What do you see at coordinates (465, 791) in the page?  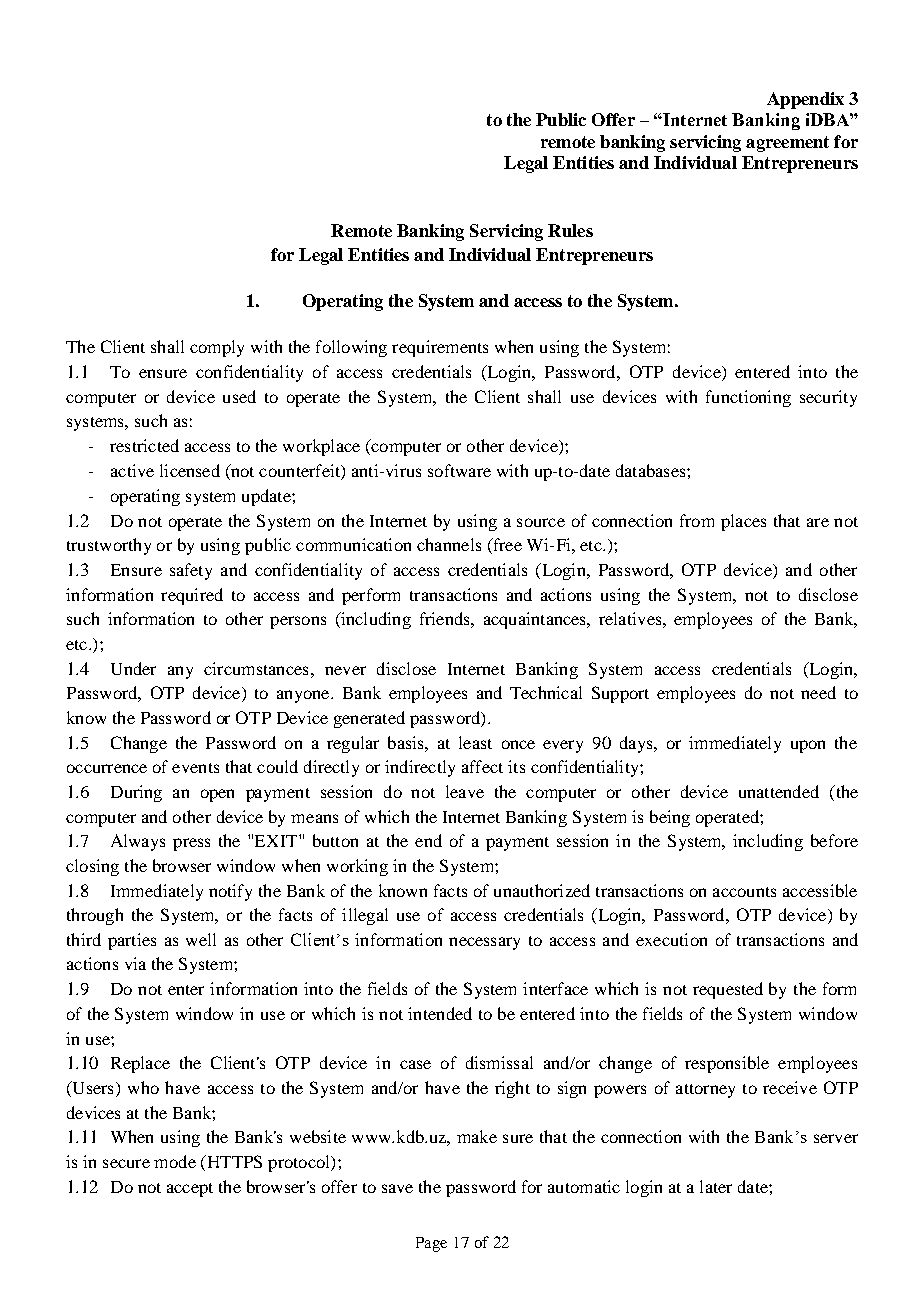 I see `leave` at bounding box center [465, 791].
